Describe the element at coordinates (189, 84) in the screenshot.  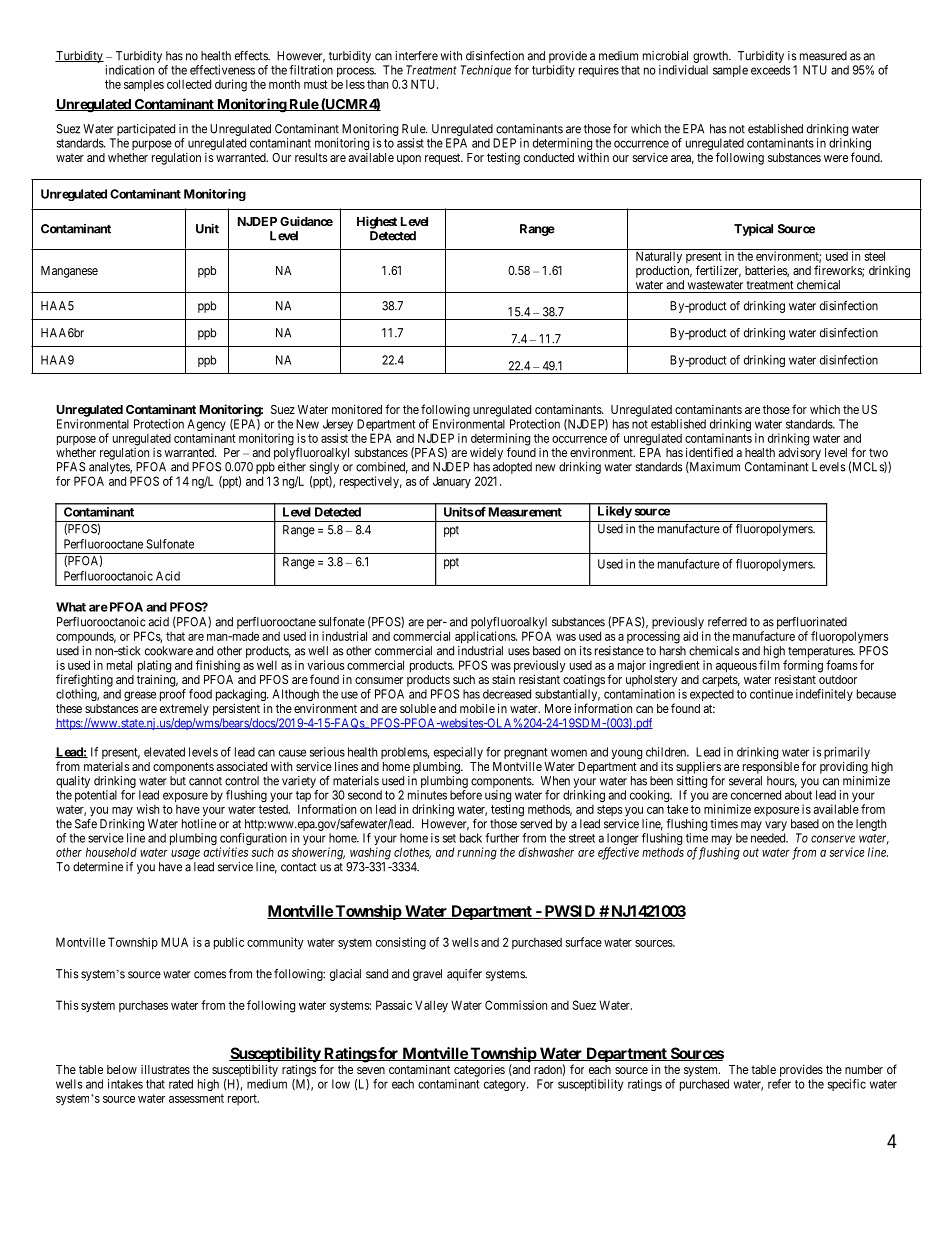
I see `collected` at that location.
